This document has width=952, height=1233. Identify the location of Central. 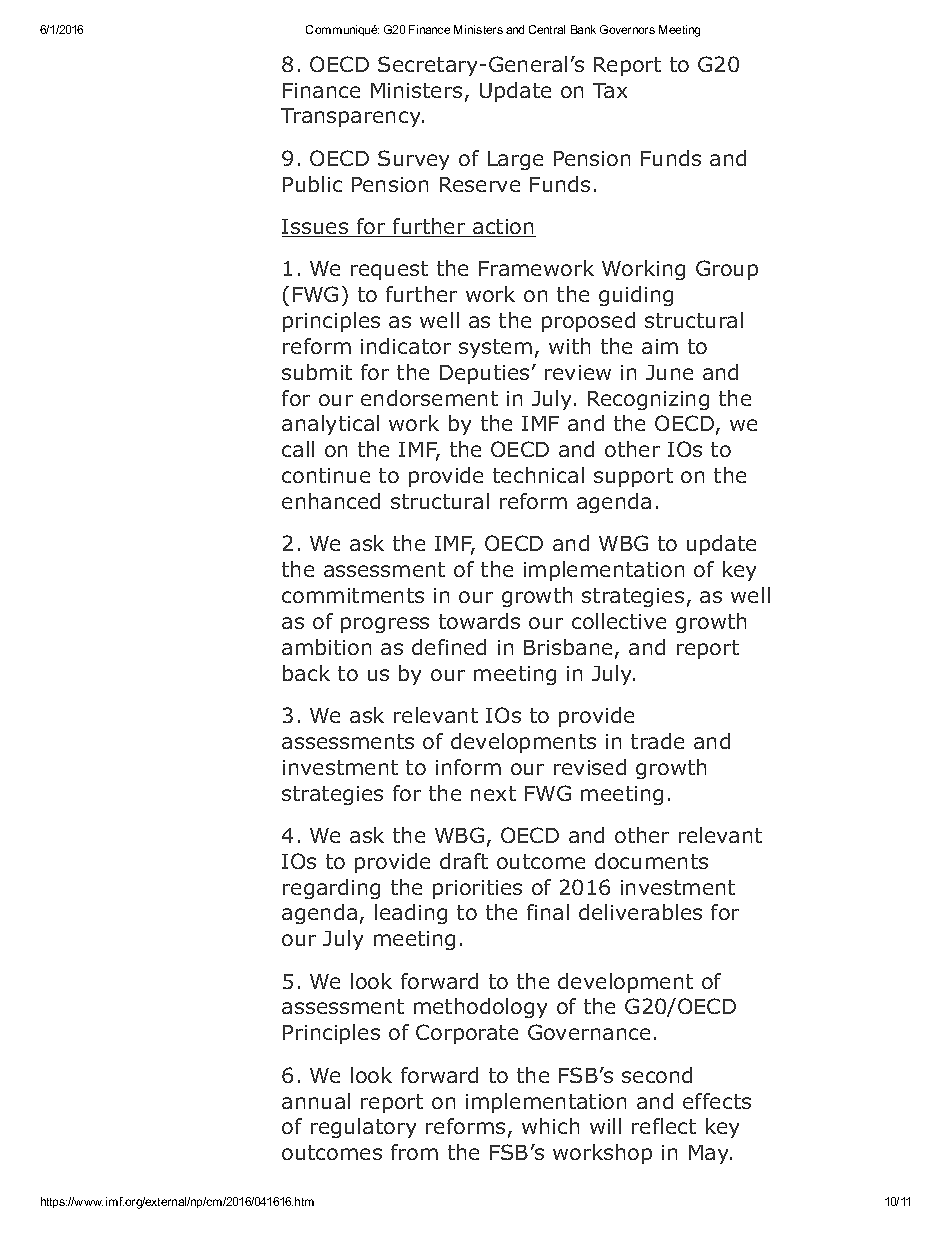
(547, 29).
